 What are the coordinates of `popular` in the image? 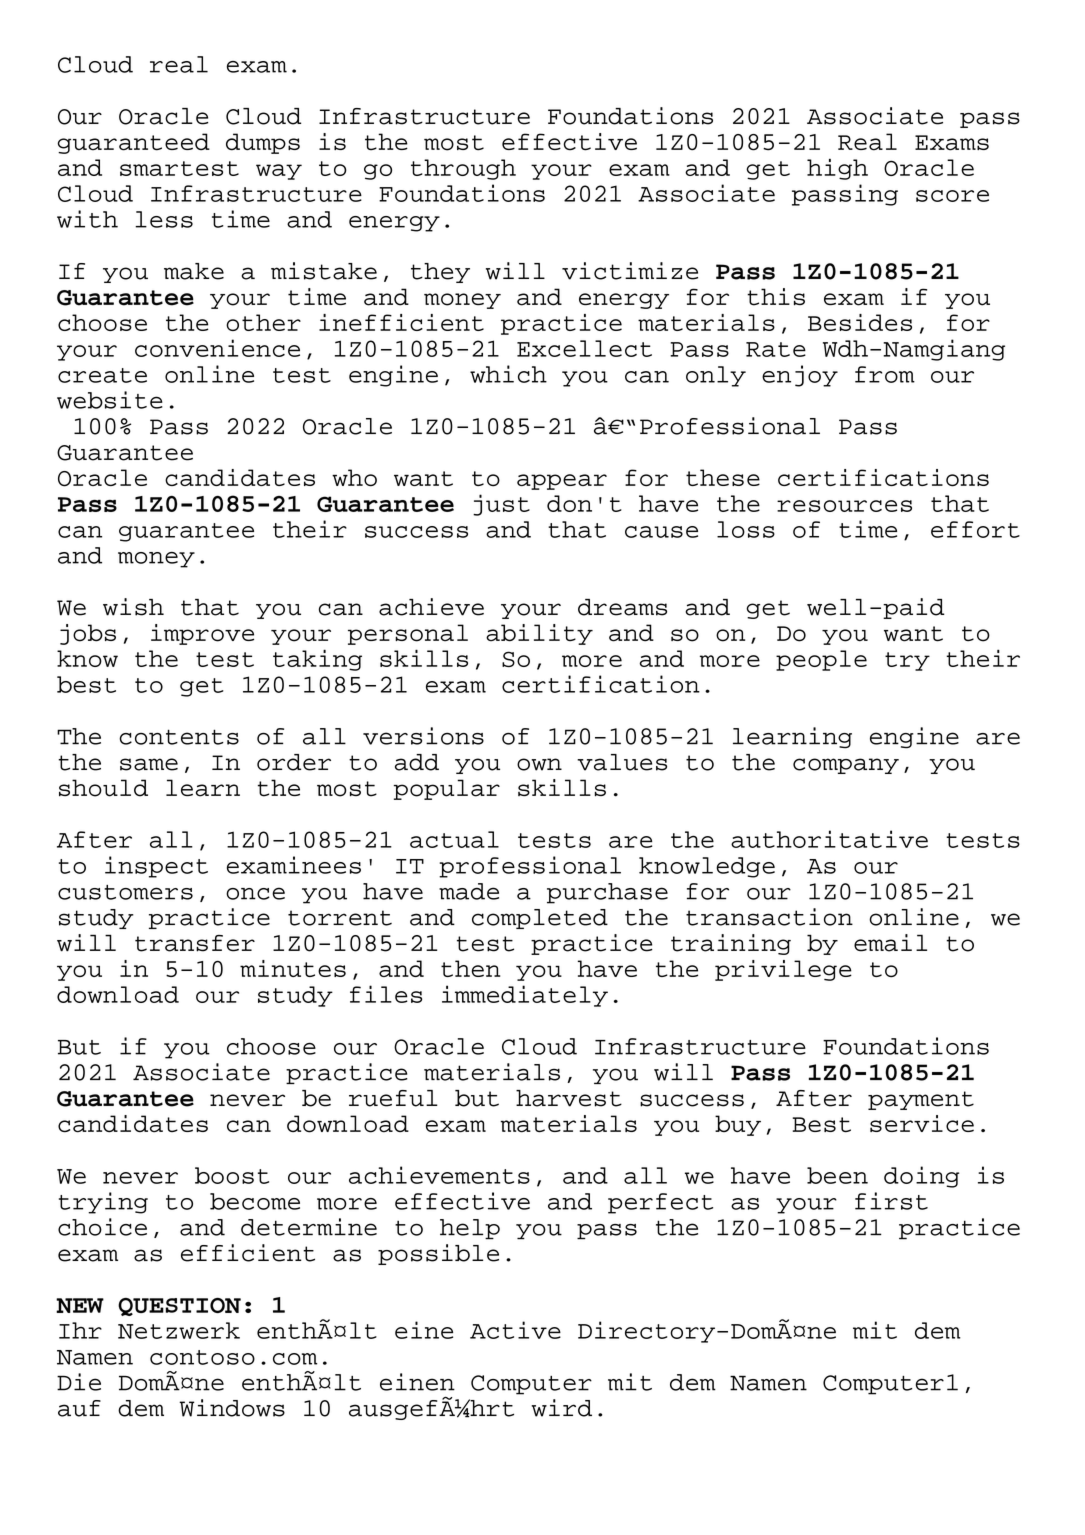 It's located at (447, 789).
